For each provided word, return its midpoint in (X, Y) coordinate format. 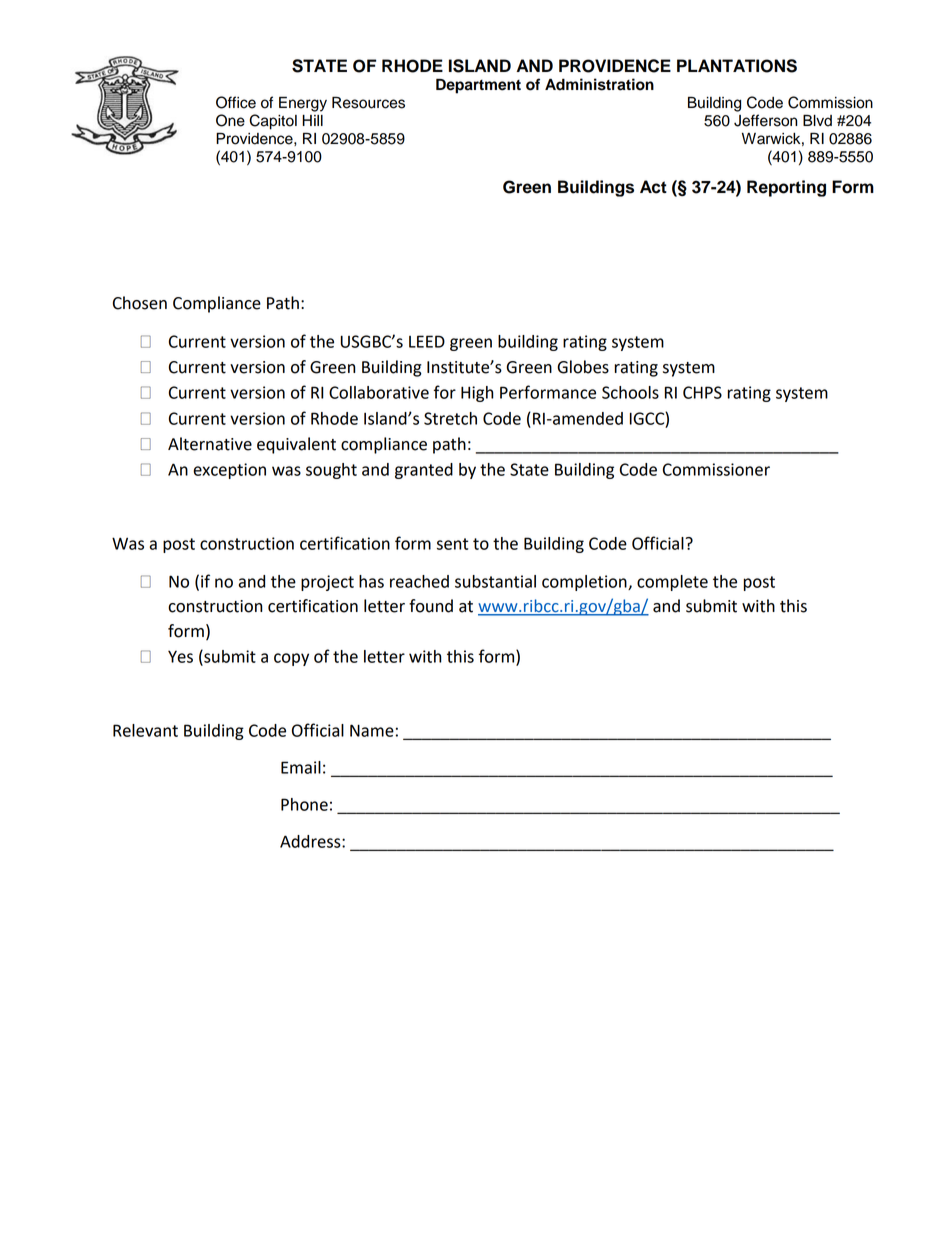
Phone (304, 804)
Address (311, 841)
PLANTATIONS (737, 66)
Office (236, 102)
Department (478, 86)
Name (372, 730)
